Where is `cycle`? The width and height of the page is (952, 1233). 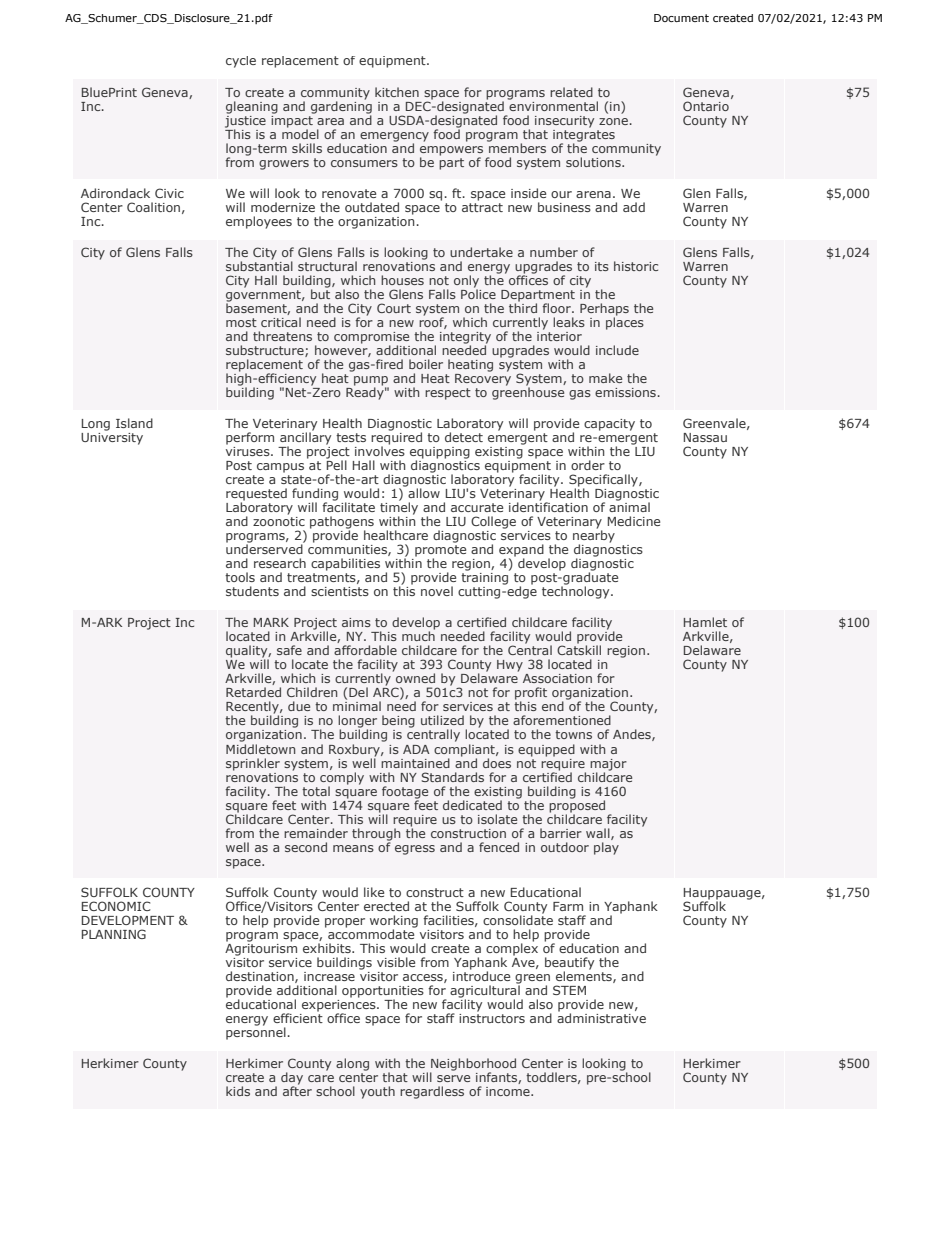 cycle is located at coordinates (241, 62).
